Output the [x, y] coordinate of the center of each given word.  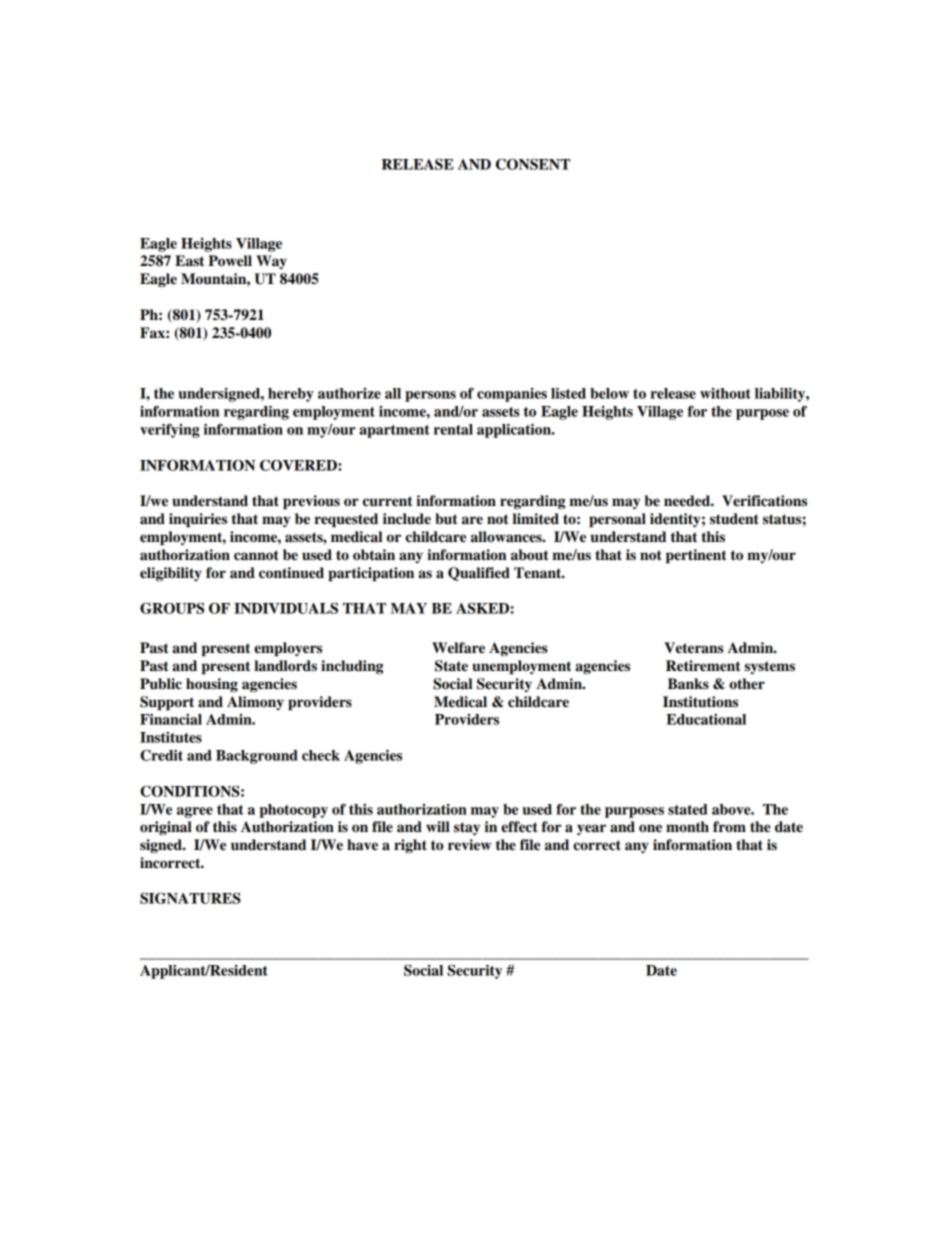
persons [430, 396]
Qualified [479, 574]
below [609, 393]
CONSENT [533, 164]
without [725, 393]
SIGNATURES [190, 898]
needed [688, 501]
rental [453, 429]
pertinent [696, 556]
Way [271, 262]
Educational [706, 719]
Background [257, 757]
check [321, 755]
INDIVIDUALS [286, 608]
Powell [230, 261]
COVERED [299, 465]
